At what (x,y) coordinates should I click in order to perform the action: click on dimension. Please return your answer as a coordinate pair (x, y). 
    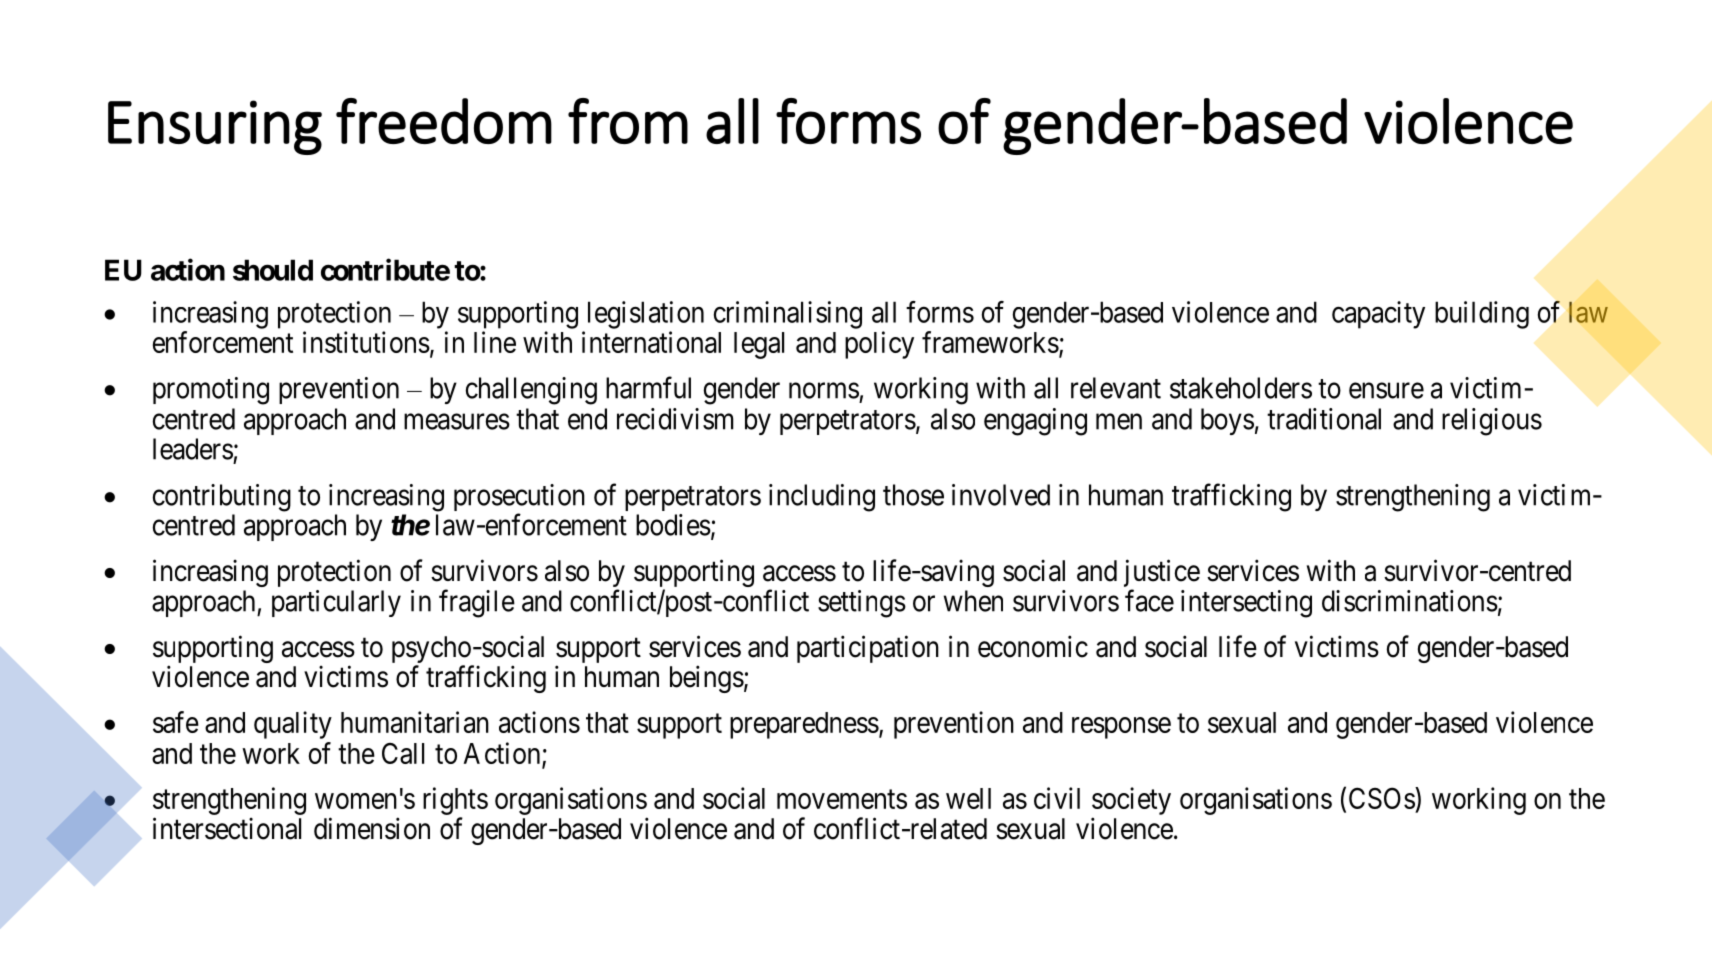
    Looking at the image, I should click on (372, 828).
